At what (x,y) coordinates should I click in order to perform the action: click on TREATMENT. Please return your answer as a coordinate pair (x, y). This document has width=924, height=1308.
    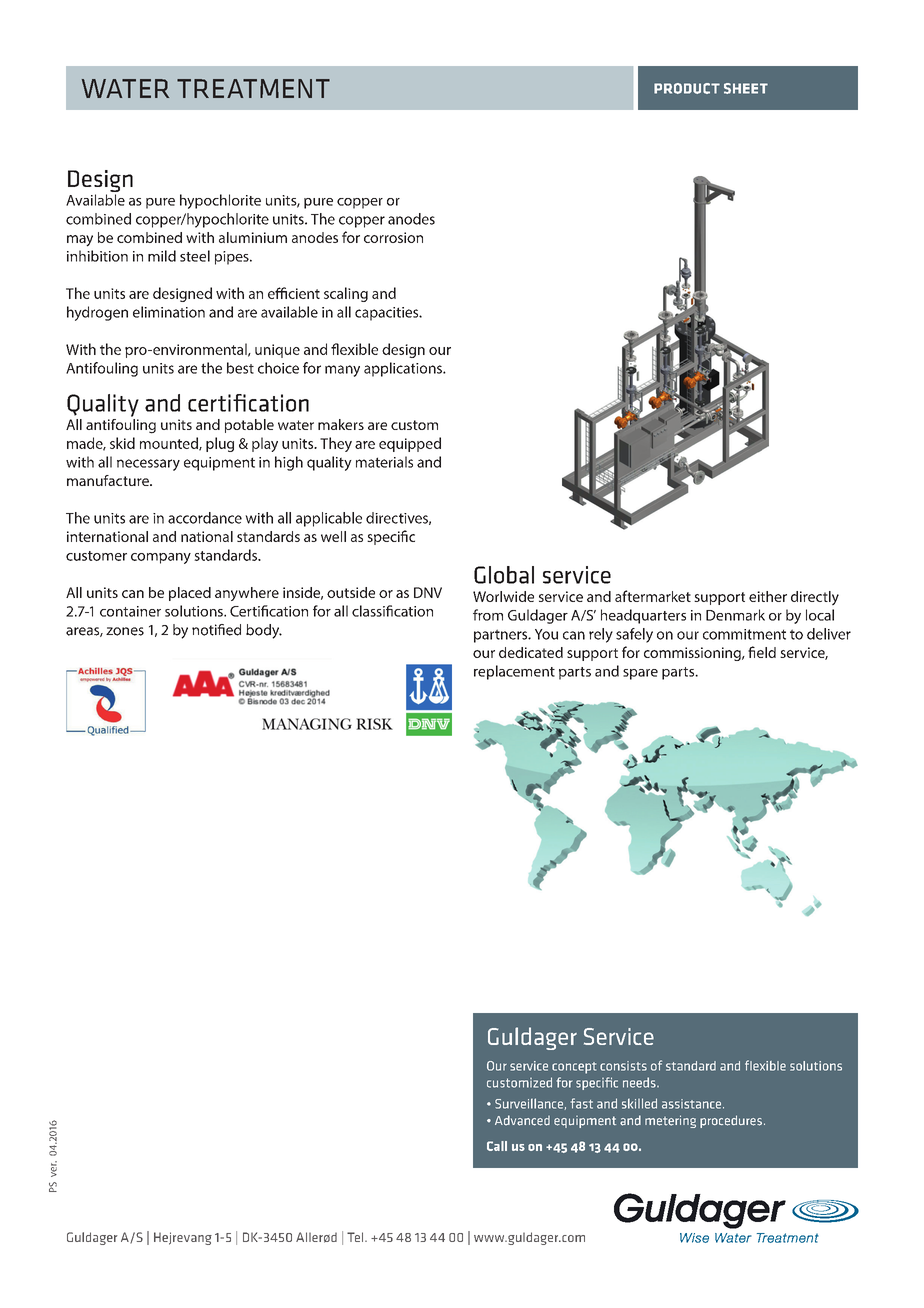
    Looking at the image, I should click on (253, 88).
